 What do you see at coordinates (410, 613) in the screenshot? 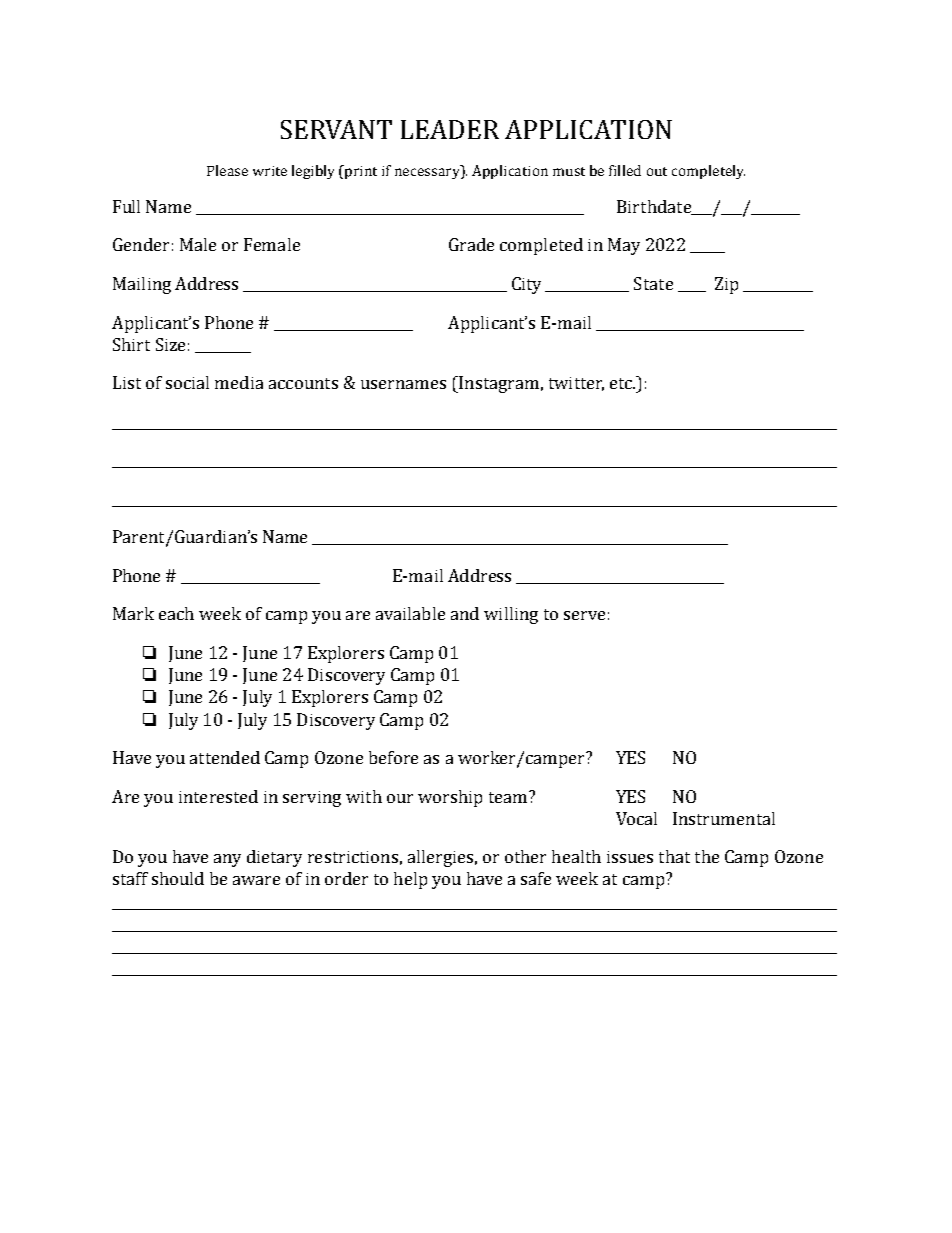
I see `available` at bounding box center [410, 613].
